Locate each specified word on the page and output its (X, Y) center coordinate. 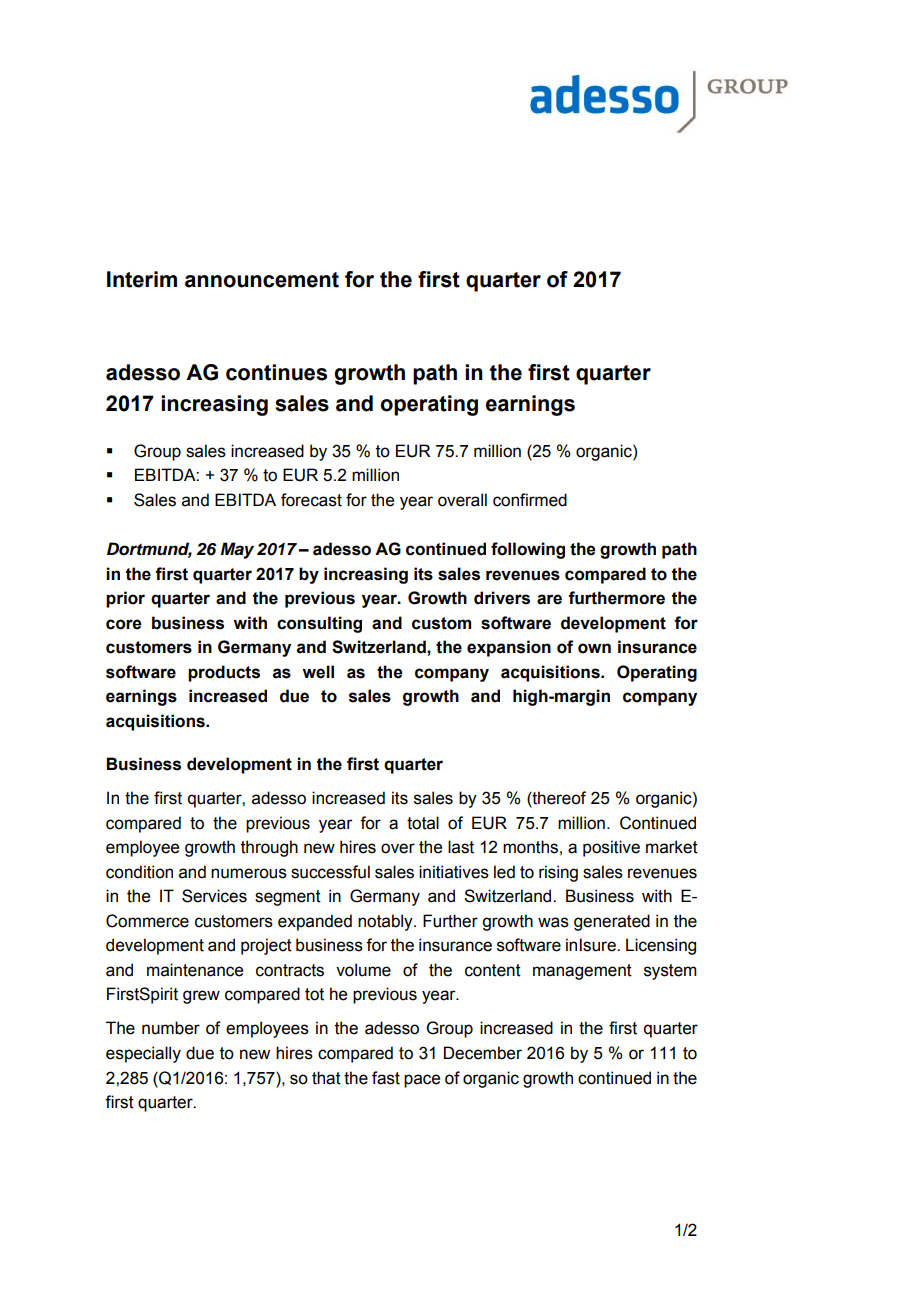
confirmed (530, 500)
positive (611, 848)
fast (386, 1078)
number (171, 1028)
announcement (262, 280)
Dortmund (149, 550)
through (269, 848)
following (528, 550)
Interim (142, 279)
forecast (311, 500)
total (423, 823)
